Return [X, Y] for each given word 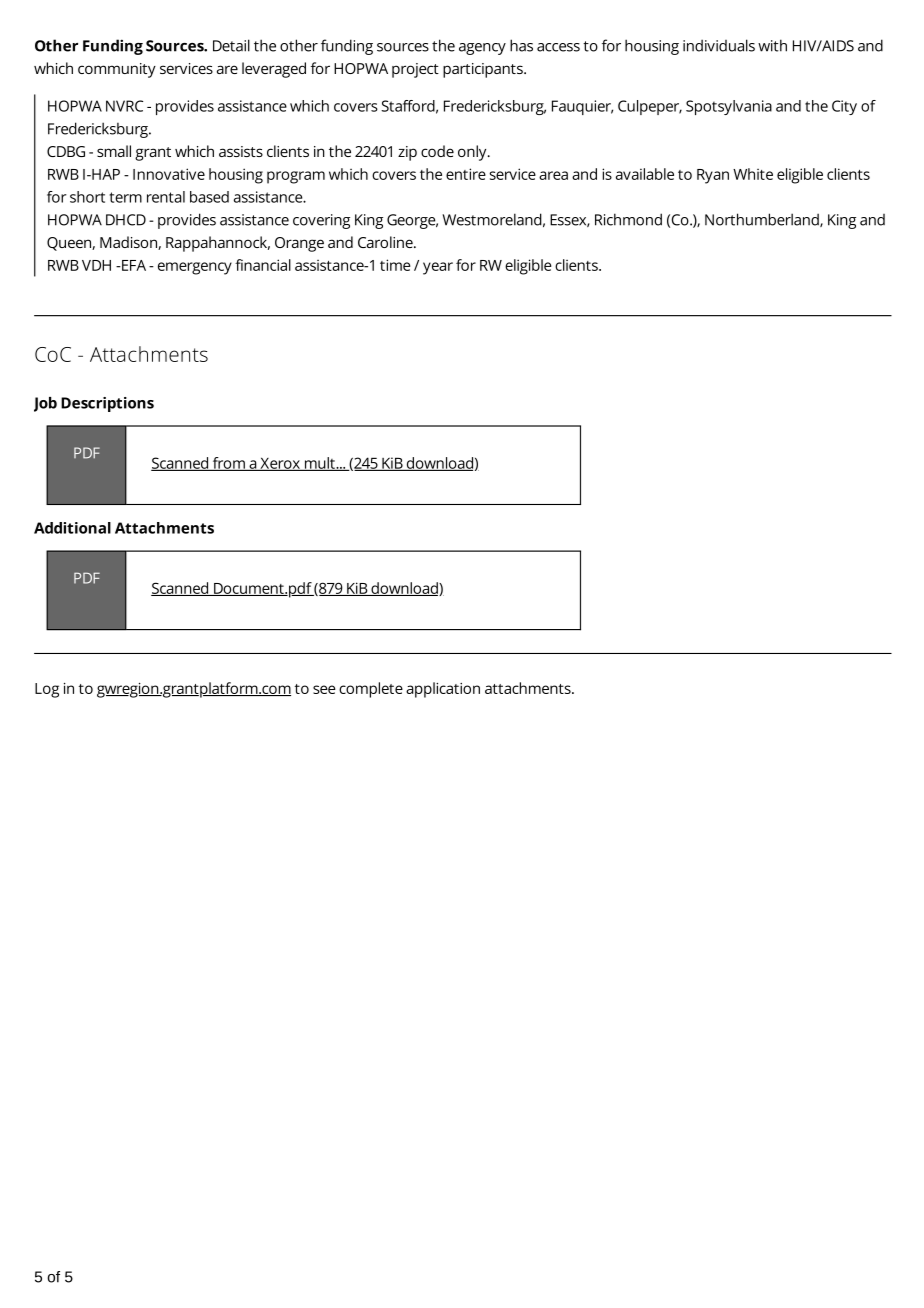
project [415, 70]
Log [47, 690]
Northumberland [763, 220]
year [438, 268]
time [395, 265]
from [228, 464]
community [117, 70]
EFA [133, 265]
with [772, 45]
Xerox [280, 464]
